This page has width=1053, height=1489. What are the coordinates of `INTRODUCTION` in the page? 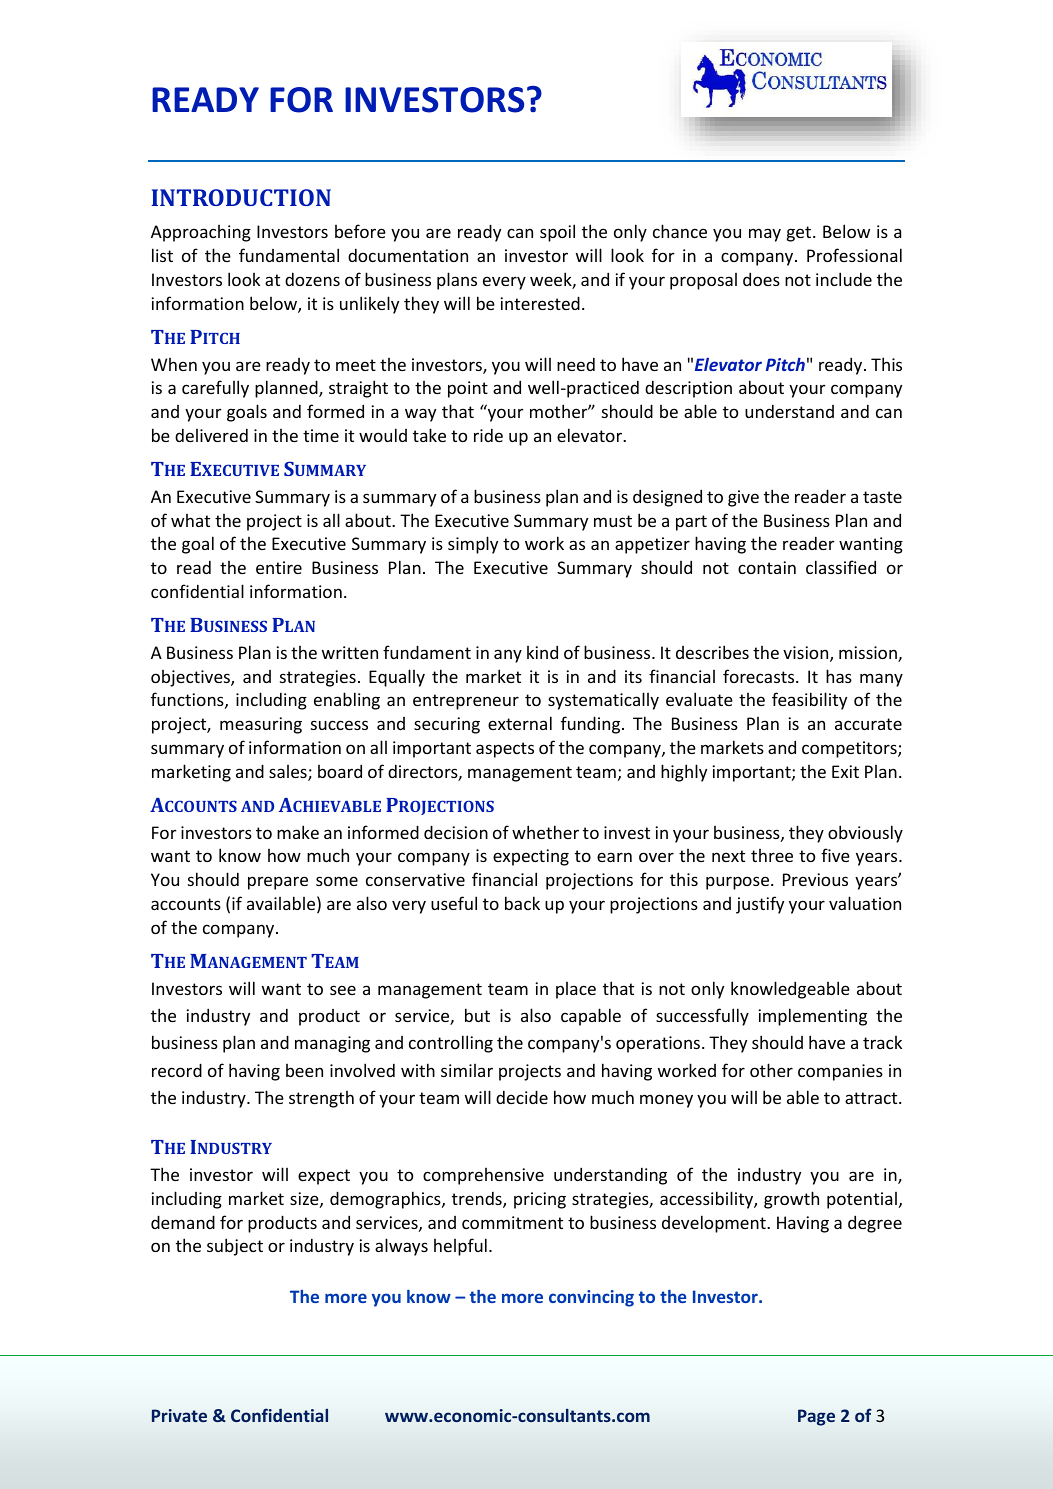 It's located at (241, 197).
